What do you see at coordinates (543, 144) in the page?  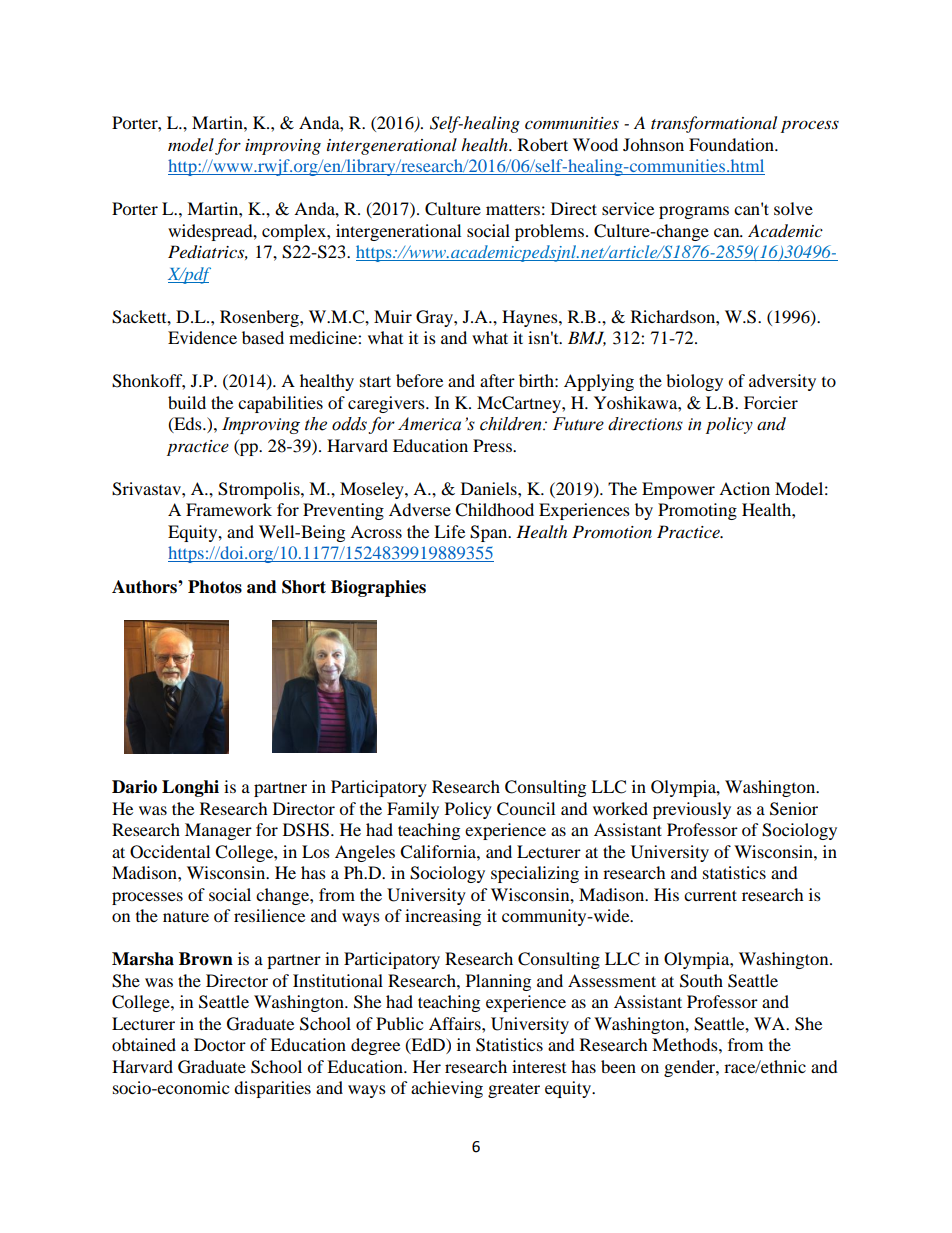 I see `Robert` at bounding box center [543, 144].
